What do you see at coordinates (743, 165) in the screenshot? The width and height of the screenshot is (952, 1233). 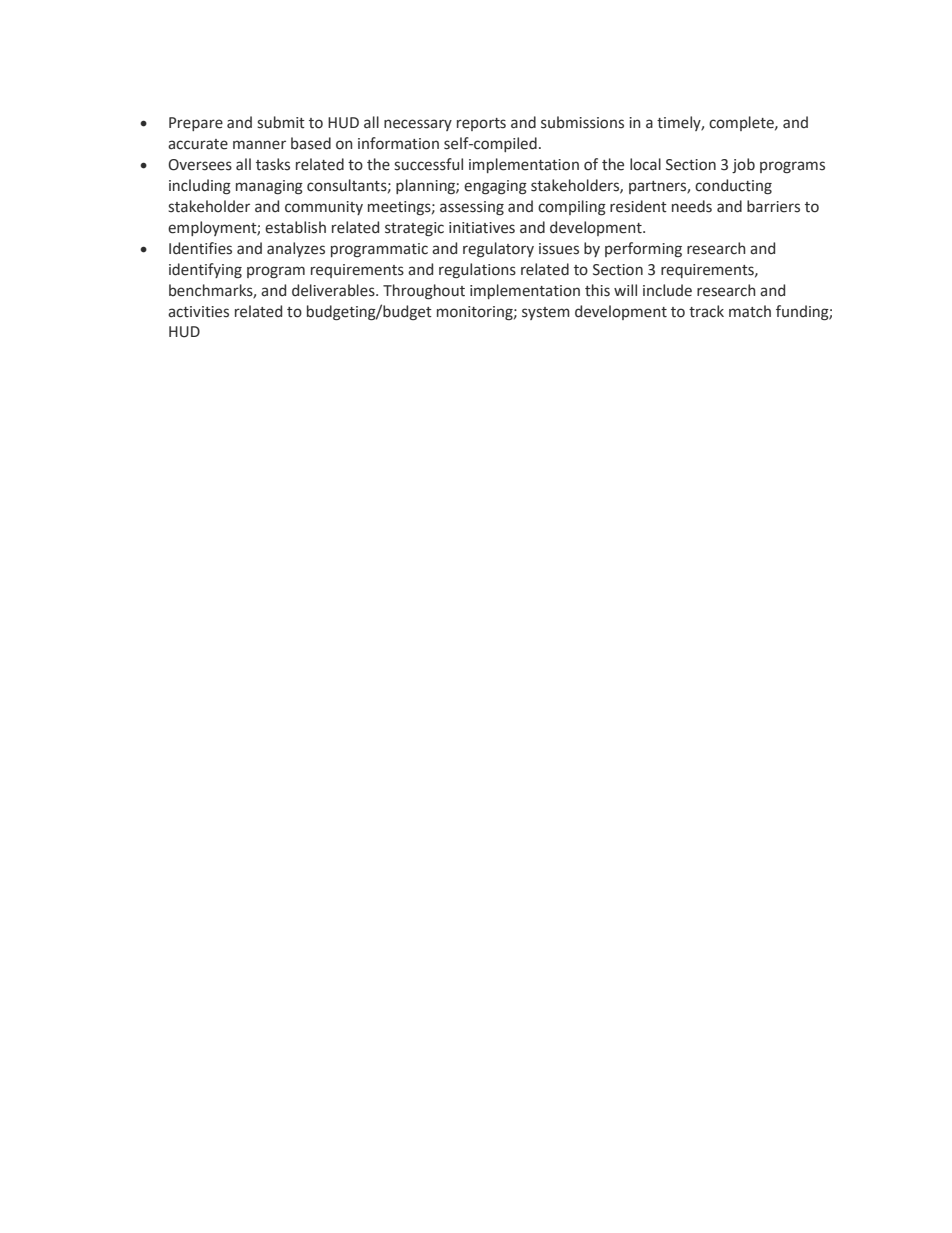 I see `job` at bounding box center [743, 165].
